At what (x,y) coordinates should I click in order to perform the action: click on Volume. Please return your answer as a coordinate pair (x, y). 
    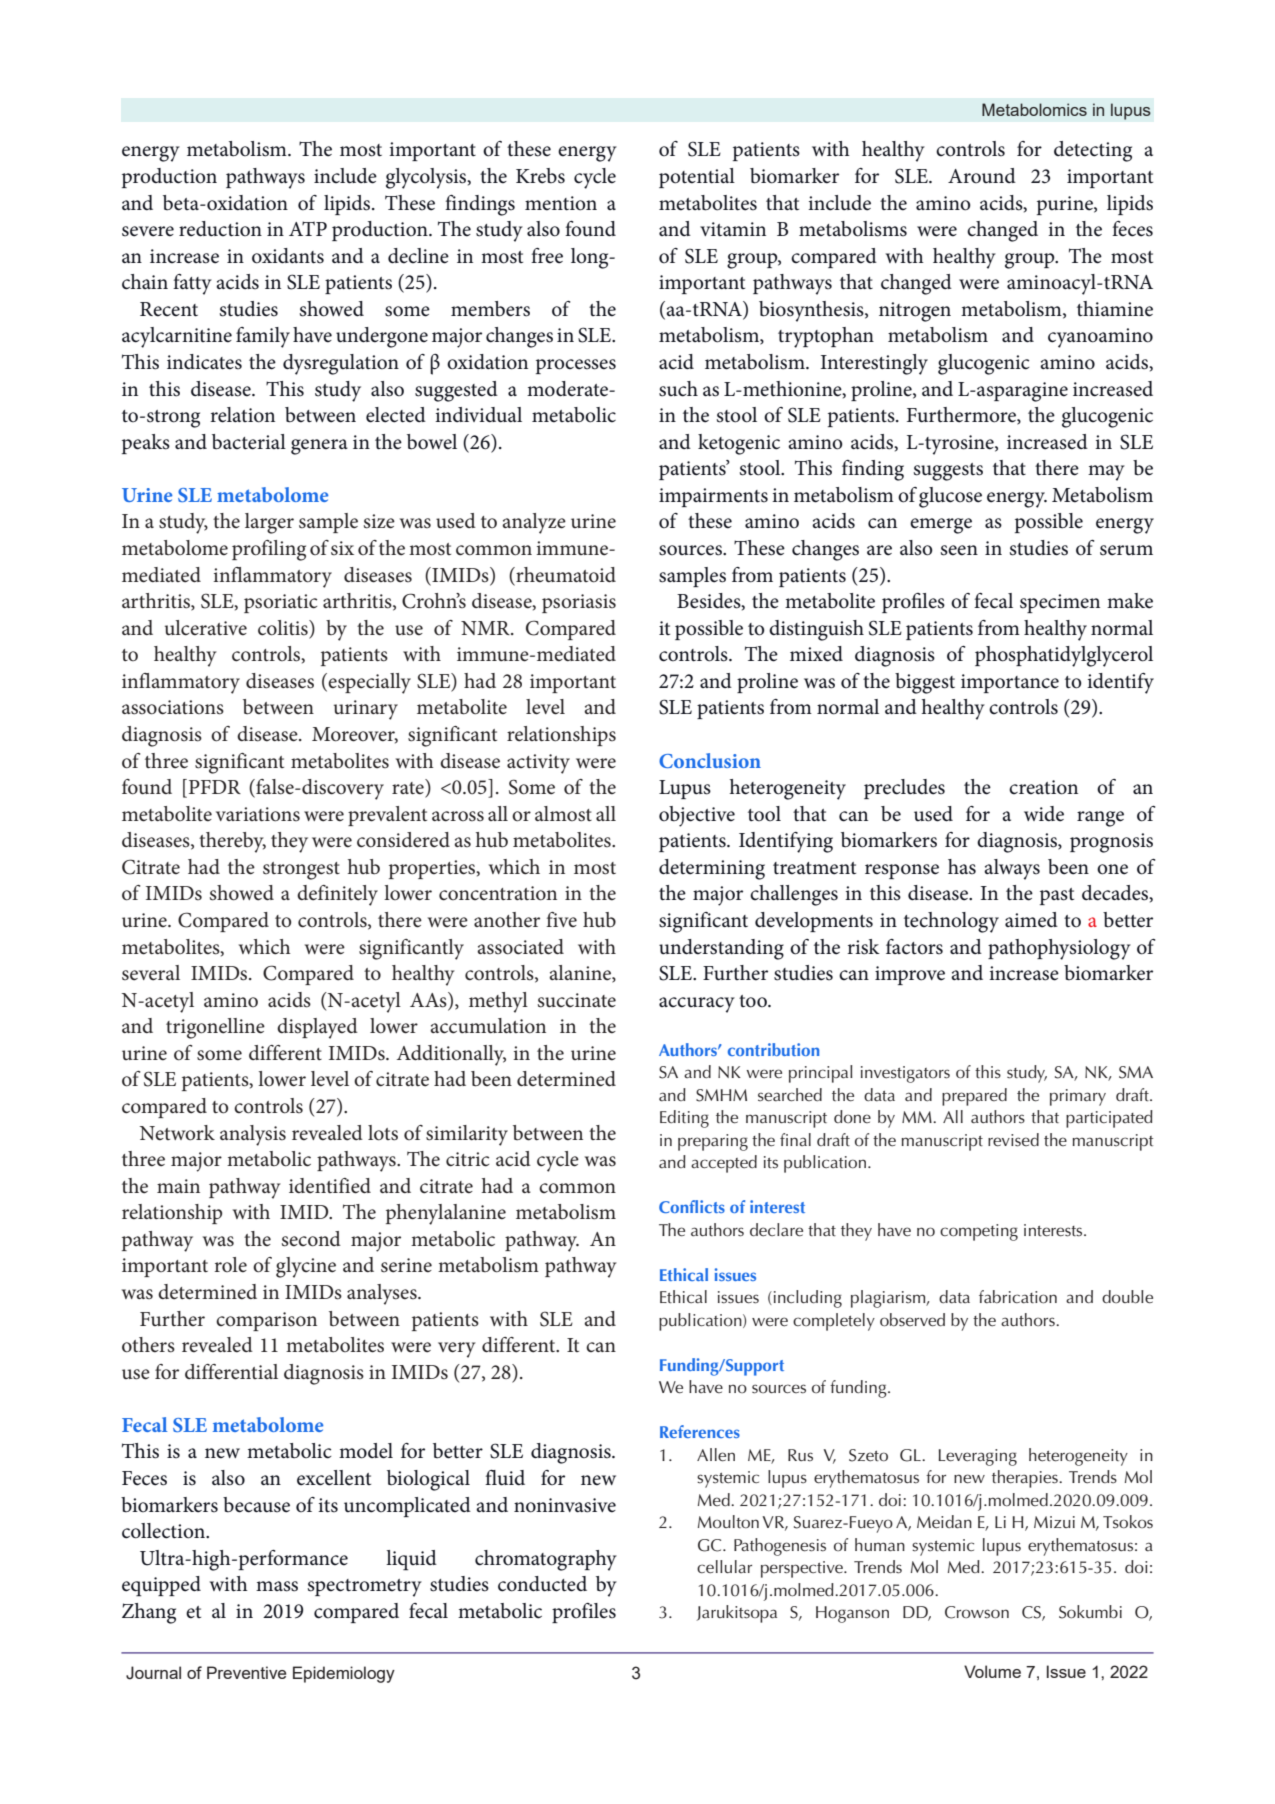
    Looking at the image, I should click on (992, 1671).
